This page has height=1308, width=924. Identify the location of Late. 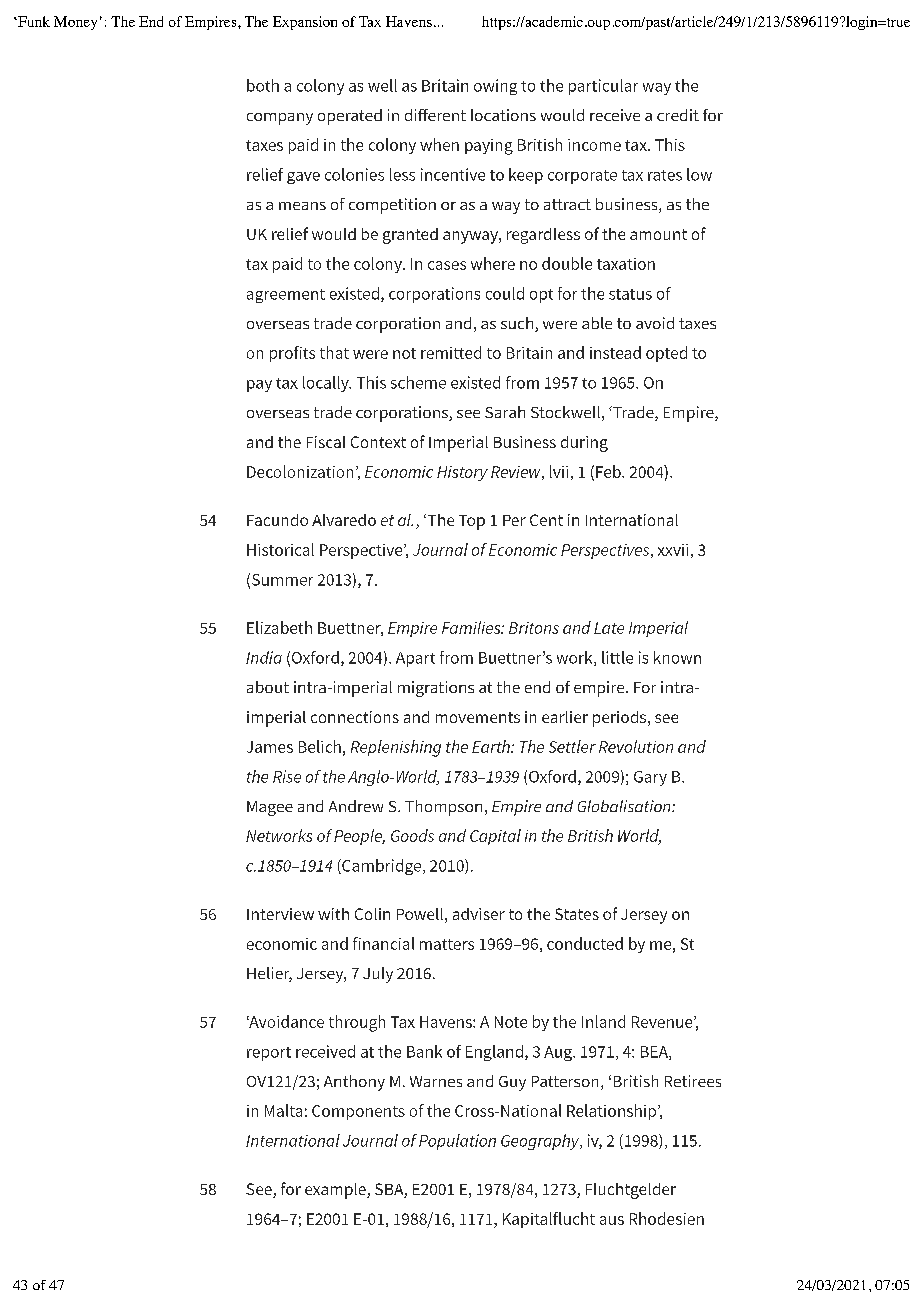
(609, 628).
